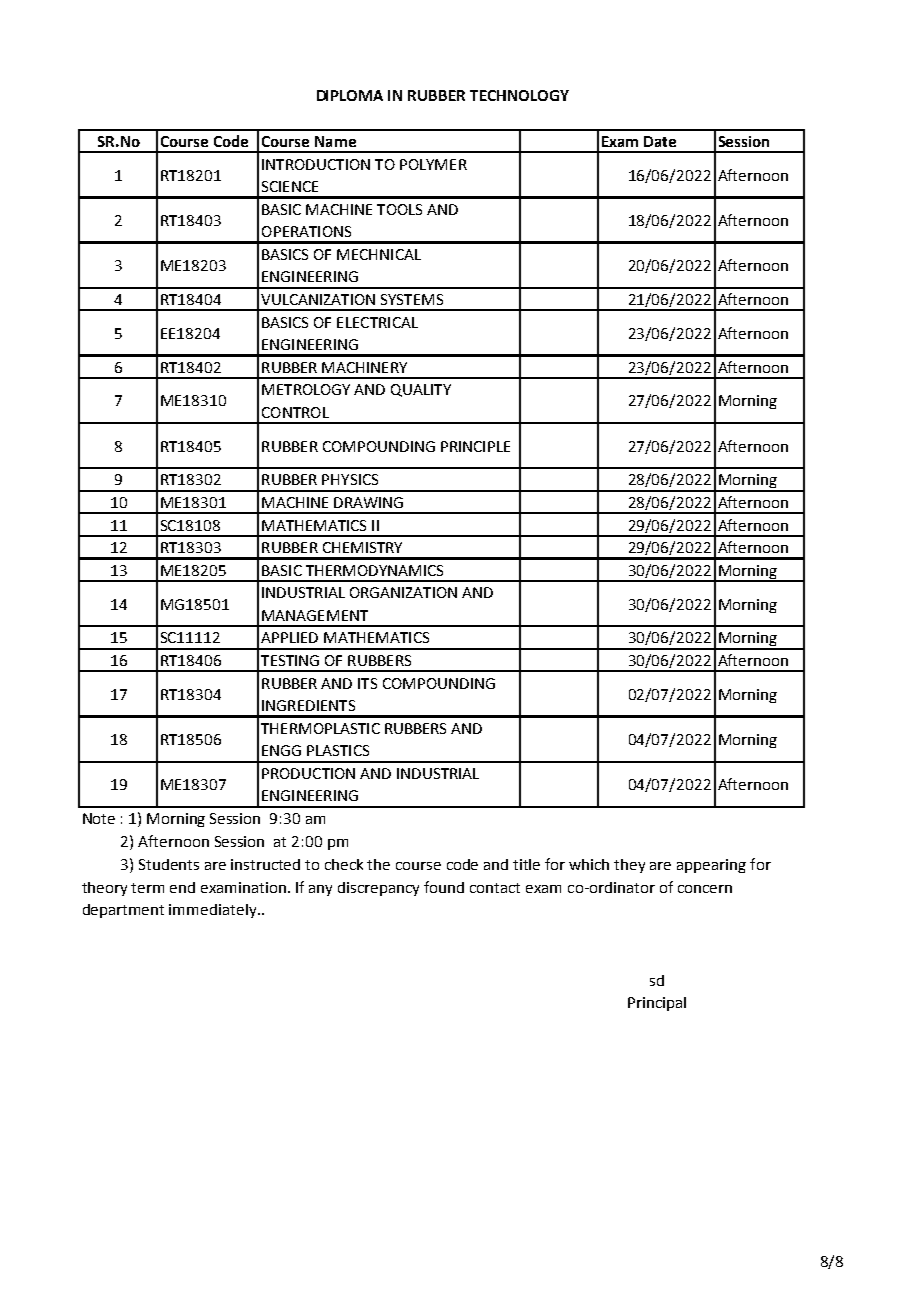 The height and width of the page is (1308, 924). What do you see at coordinates (421, 390) in the page?
I see `QUALITY` at bounding box center [421, 390].
